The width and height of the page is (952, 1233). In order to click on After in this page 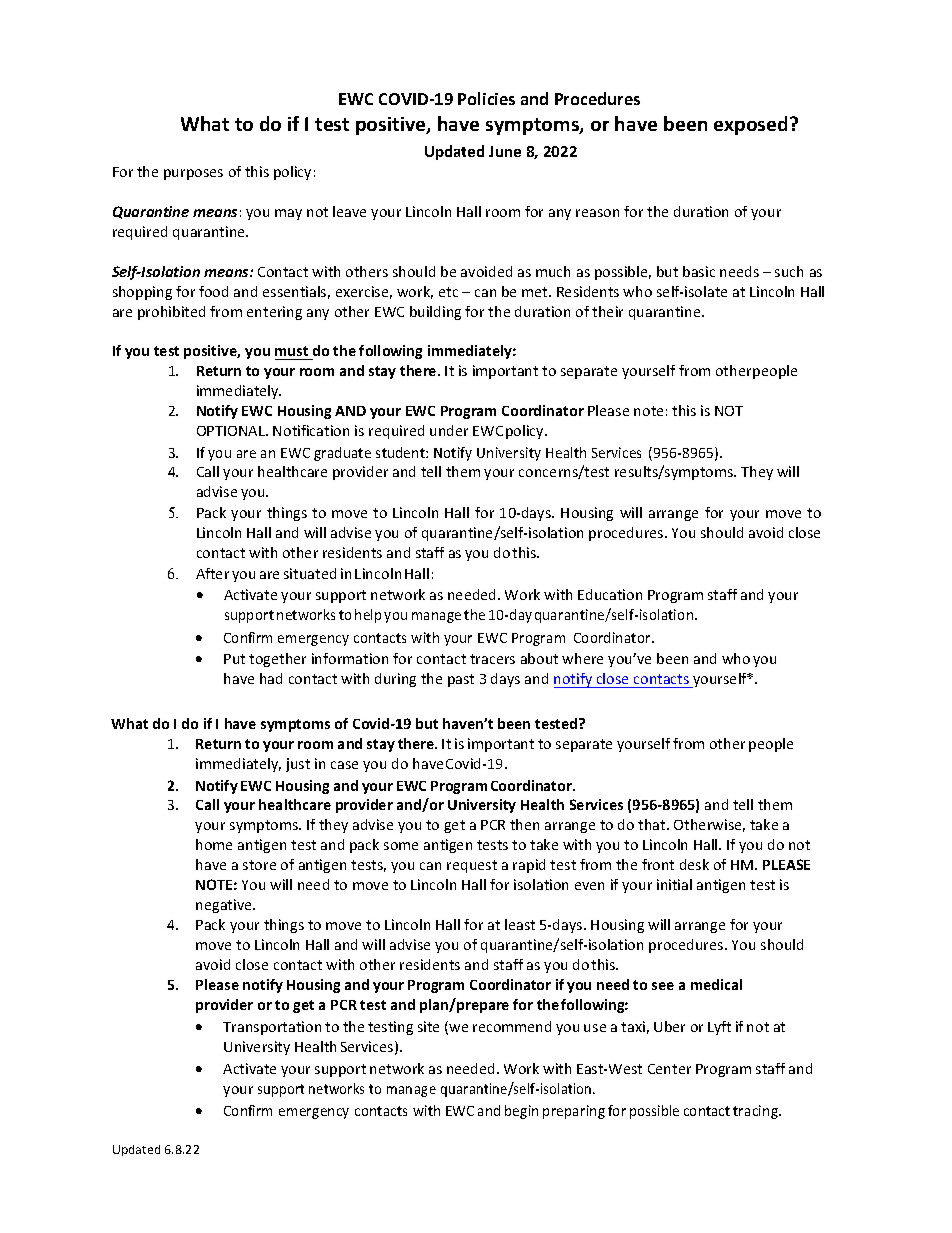, I will do `click(212, 573)`.
